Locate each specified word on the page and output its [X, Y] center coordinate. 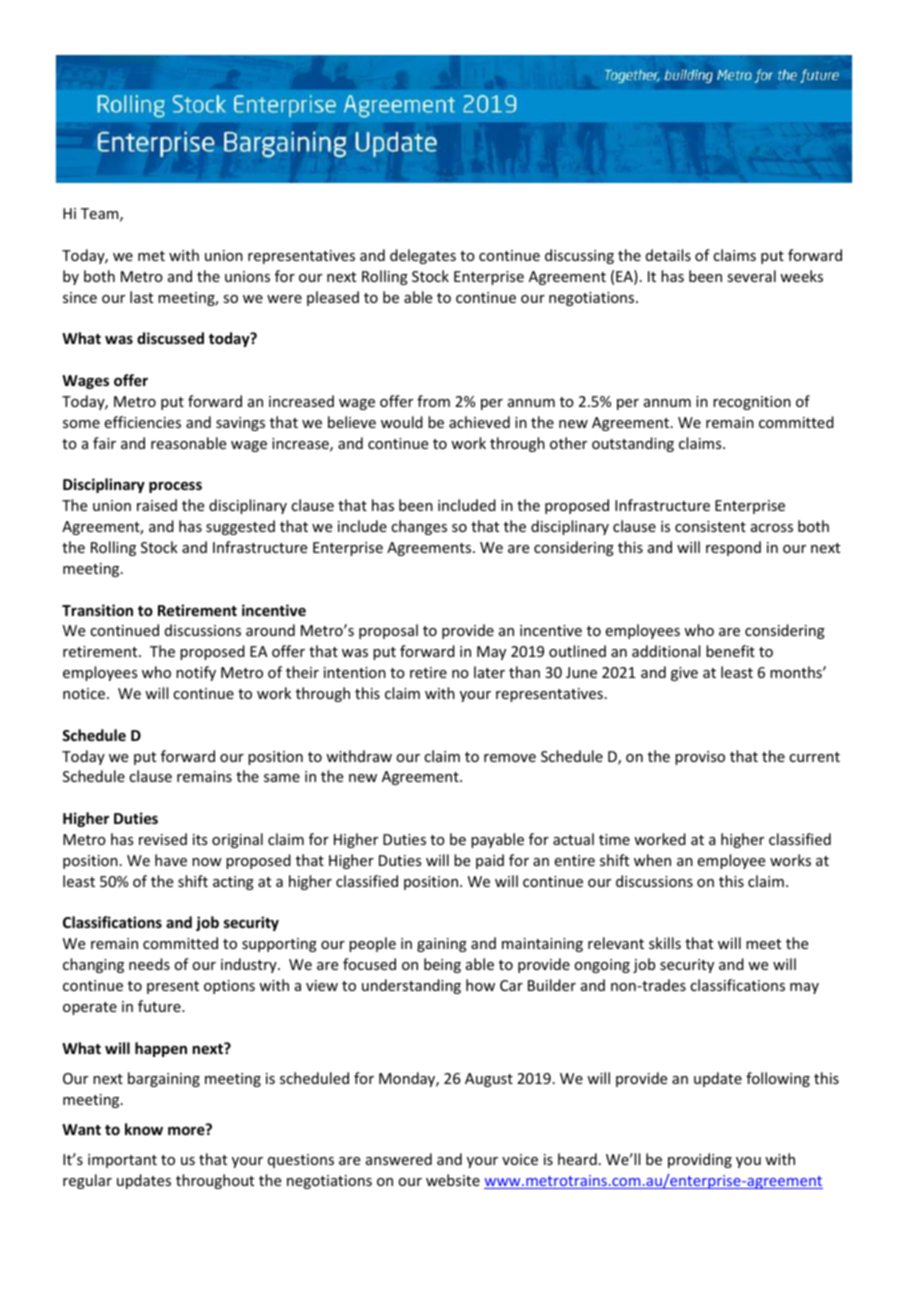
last [141, 297]
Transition [97, 610]
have [171, 860]
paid [490, 861]
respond [733, 548]
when [652, 860]
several [751, 276]
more [187, 1130]
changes [419, 527]
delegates [423, 256]
